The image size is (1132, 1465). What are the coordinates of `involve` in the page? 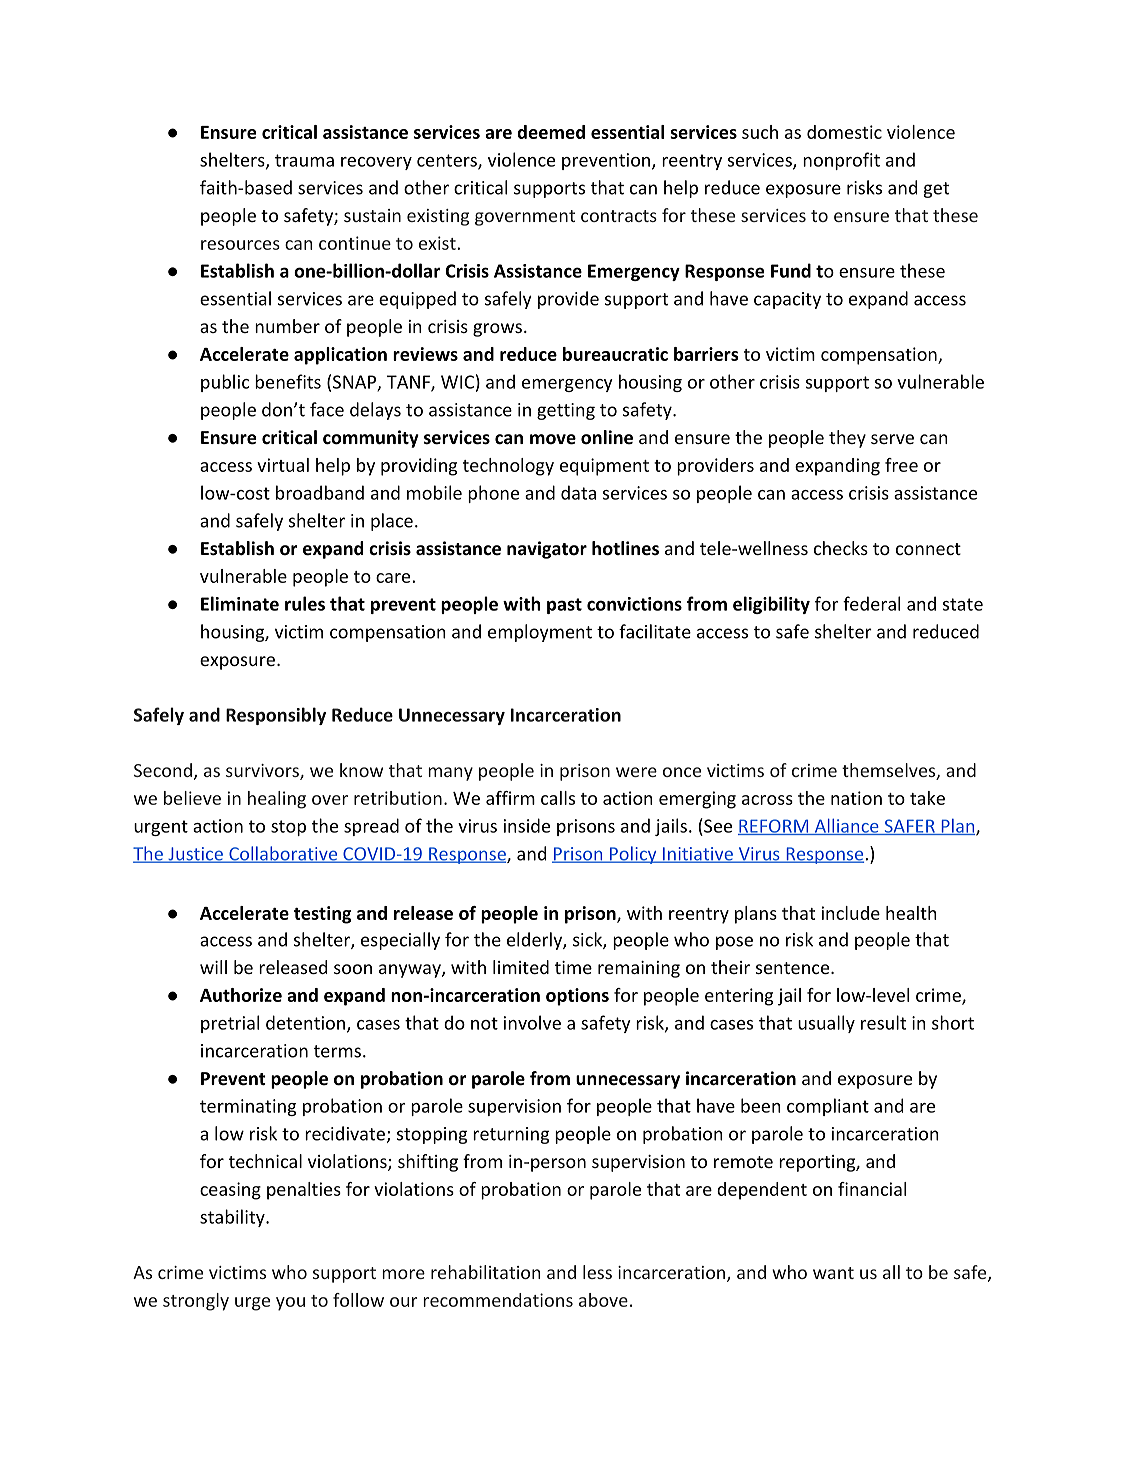 It's located at (532, 1022).
